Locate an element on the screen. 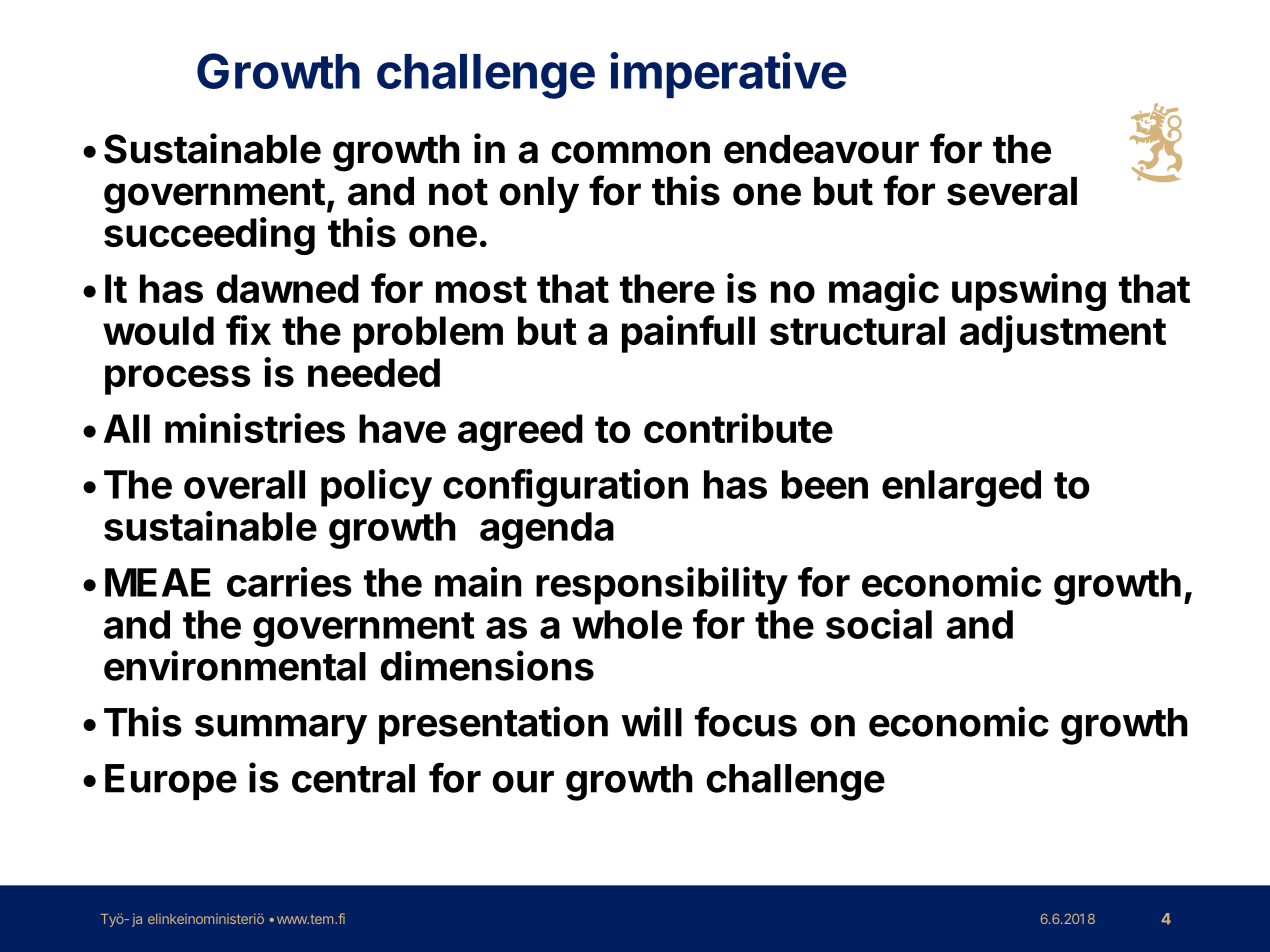 The height and width of the screenshot is (952, 1270). enlarged is located at coordinates (961, 488).
